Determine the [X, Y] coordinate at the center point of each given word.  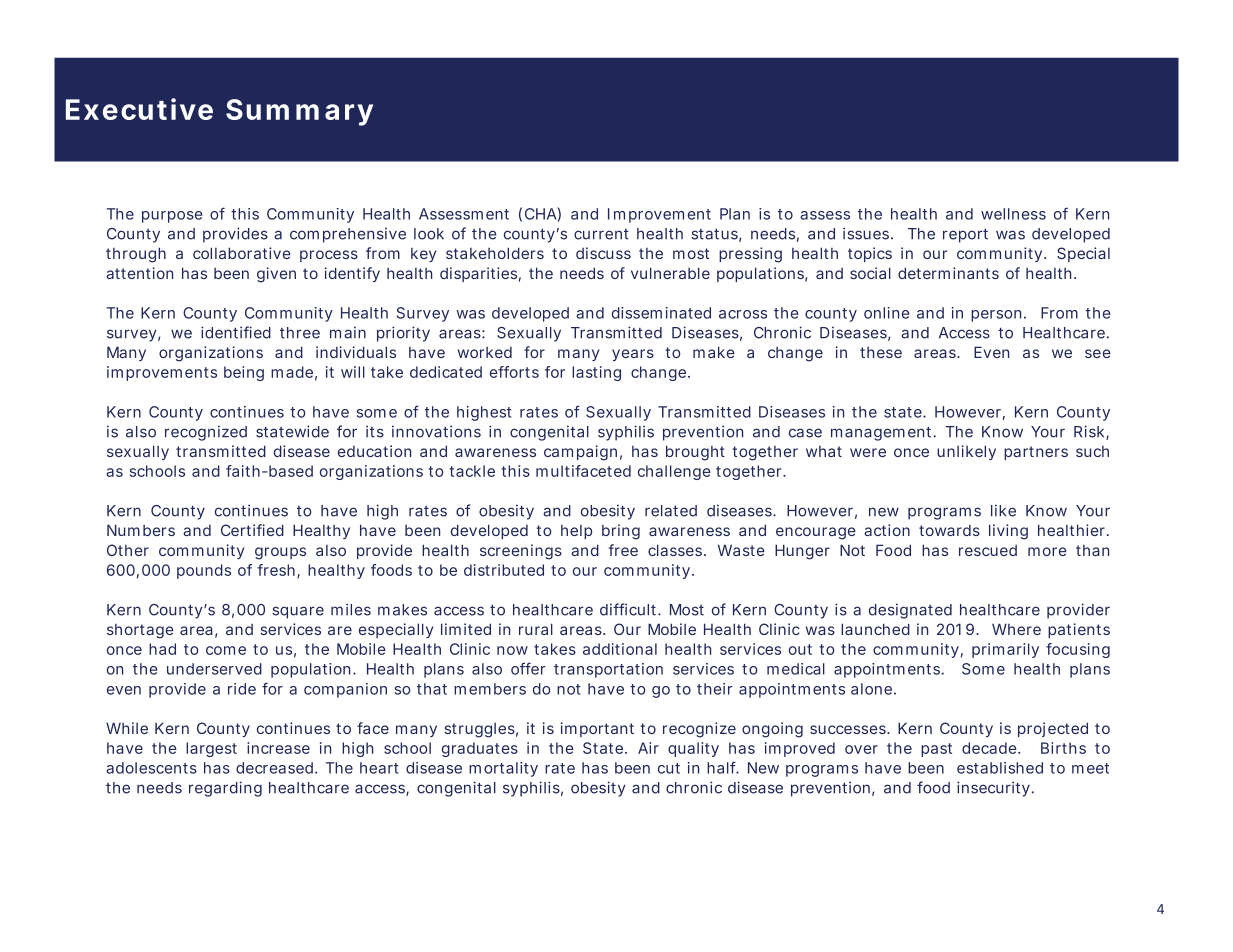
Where [1016, 629]
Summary [299, 112]
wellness [1013, 214]
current [601, 234]
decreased [274, 768]
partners [1036, 453]
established [1000, 768]
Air [648, 748]
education [374, 451]
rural [536, 629]
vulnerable [670, 273]
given [276, 275]
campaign [580, 453]
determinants [948, 273]
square [298, 612]
